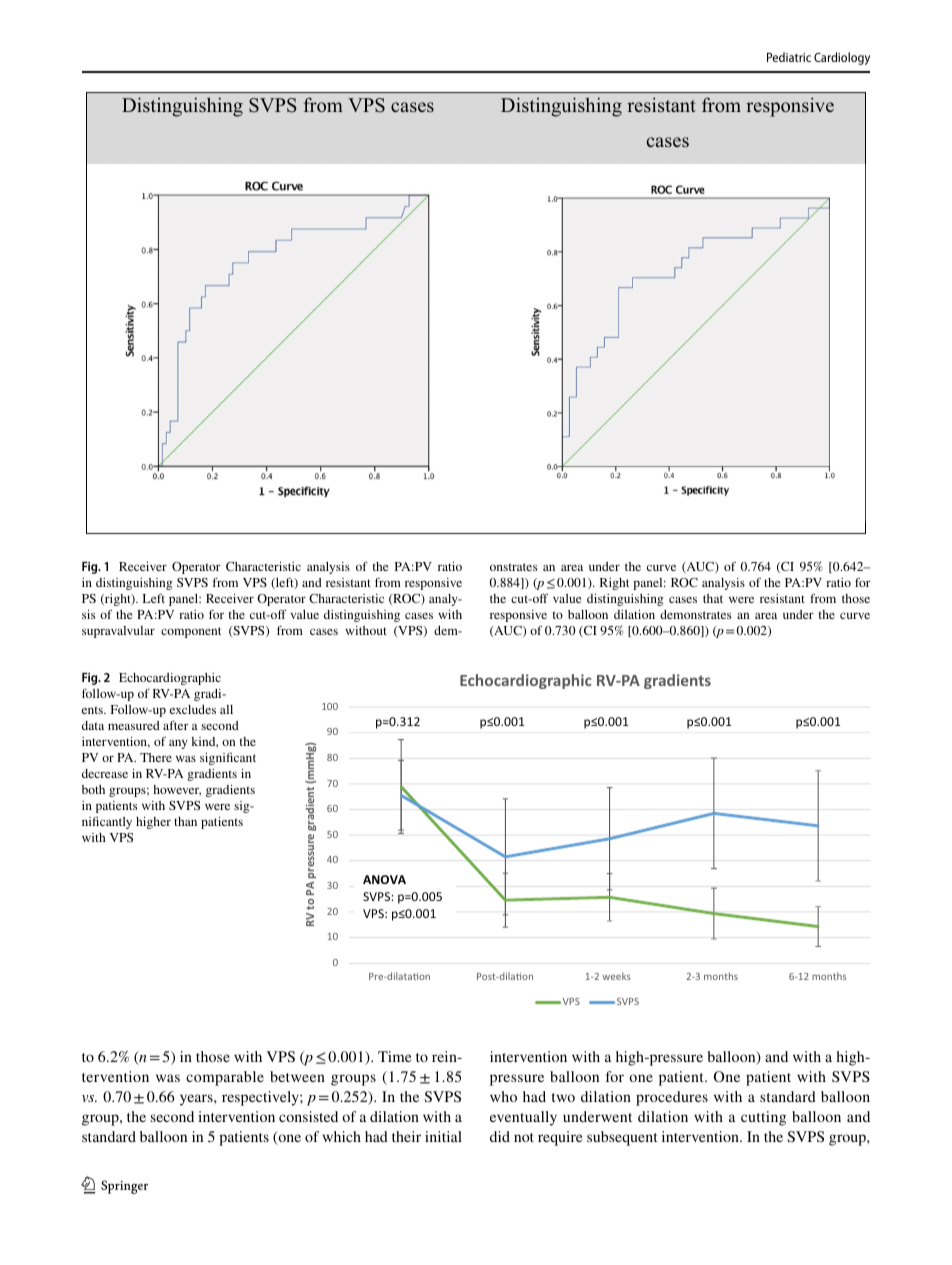  Describe the element at coordinates (185, 821) in the image. I see `than` at that location.
